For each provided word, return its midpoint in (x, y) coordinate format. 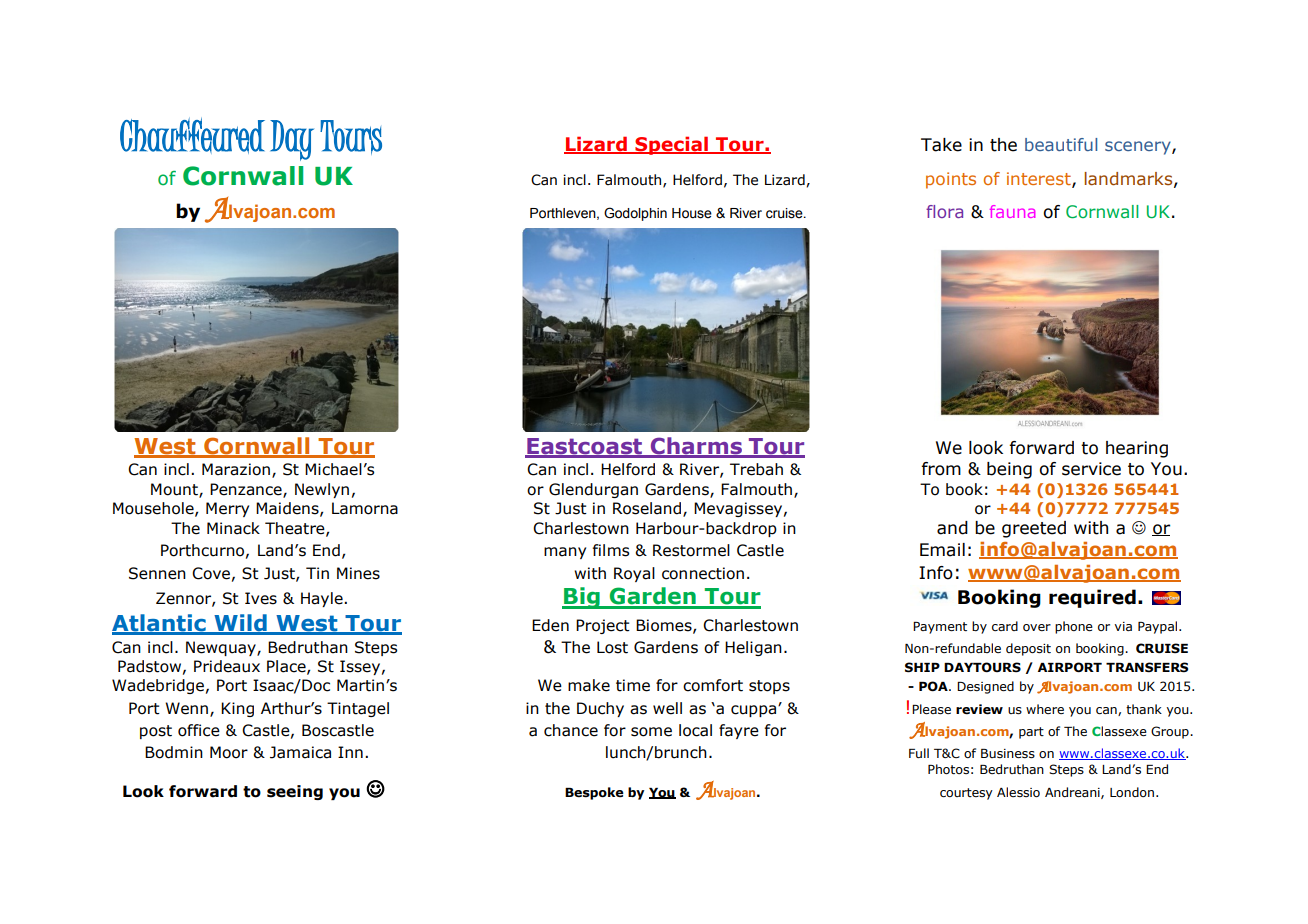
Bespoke (594, 793)
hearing (1137, 449)
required (1092, 598)
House (692, 213)
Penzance (247, 490)
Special (672, 145)
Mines (358, 573)
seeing (295, 792)
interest (1040, 179)
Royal (634, 574)
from (941, 469)
